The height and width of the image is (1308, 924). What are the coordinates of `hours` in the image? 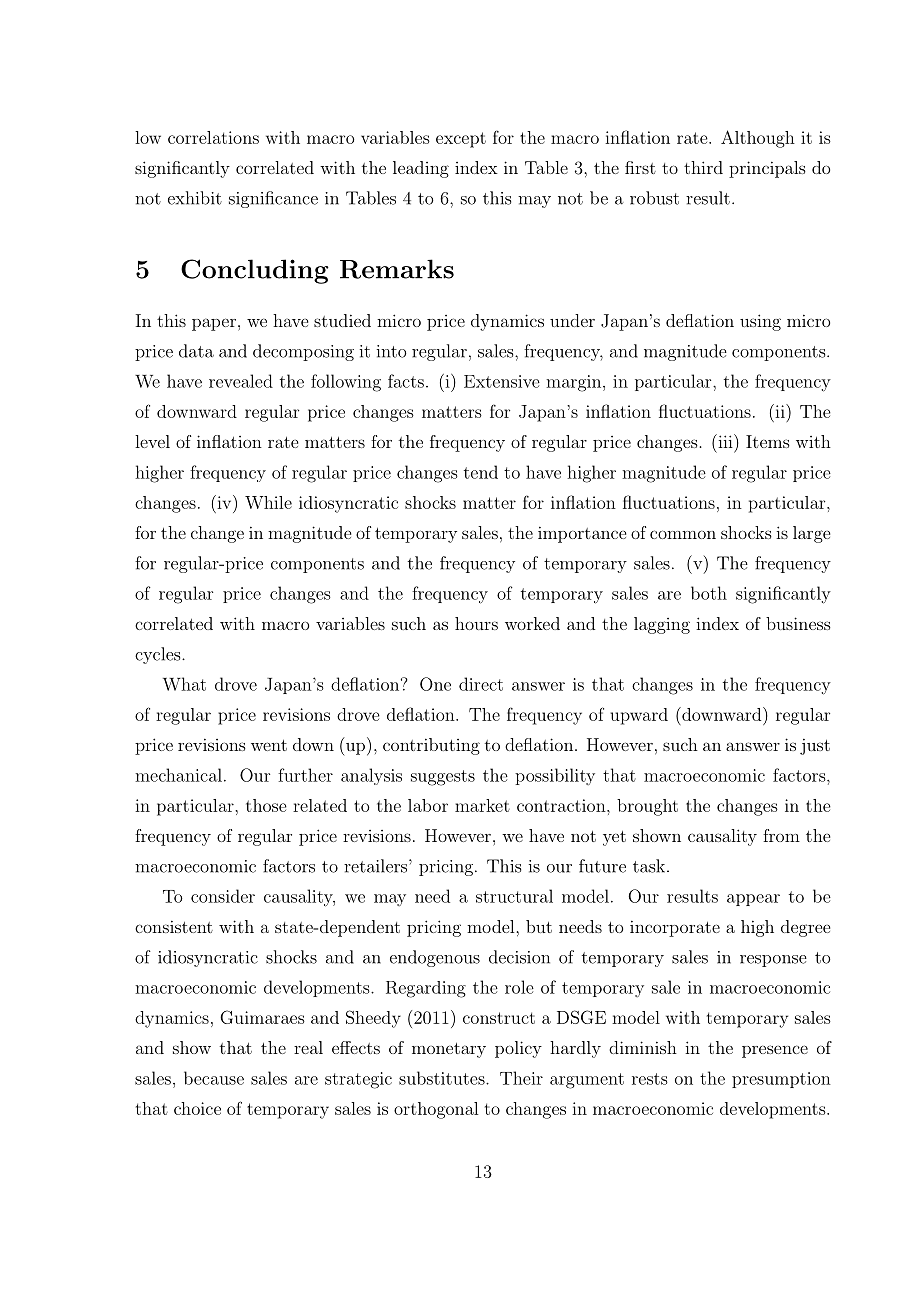 It's located at (476, 623).
